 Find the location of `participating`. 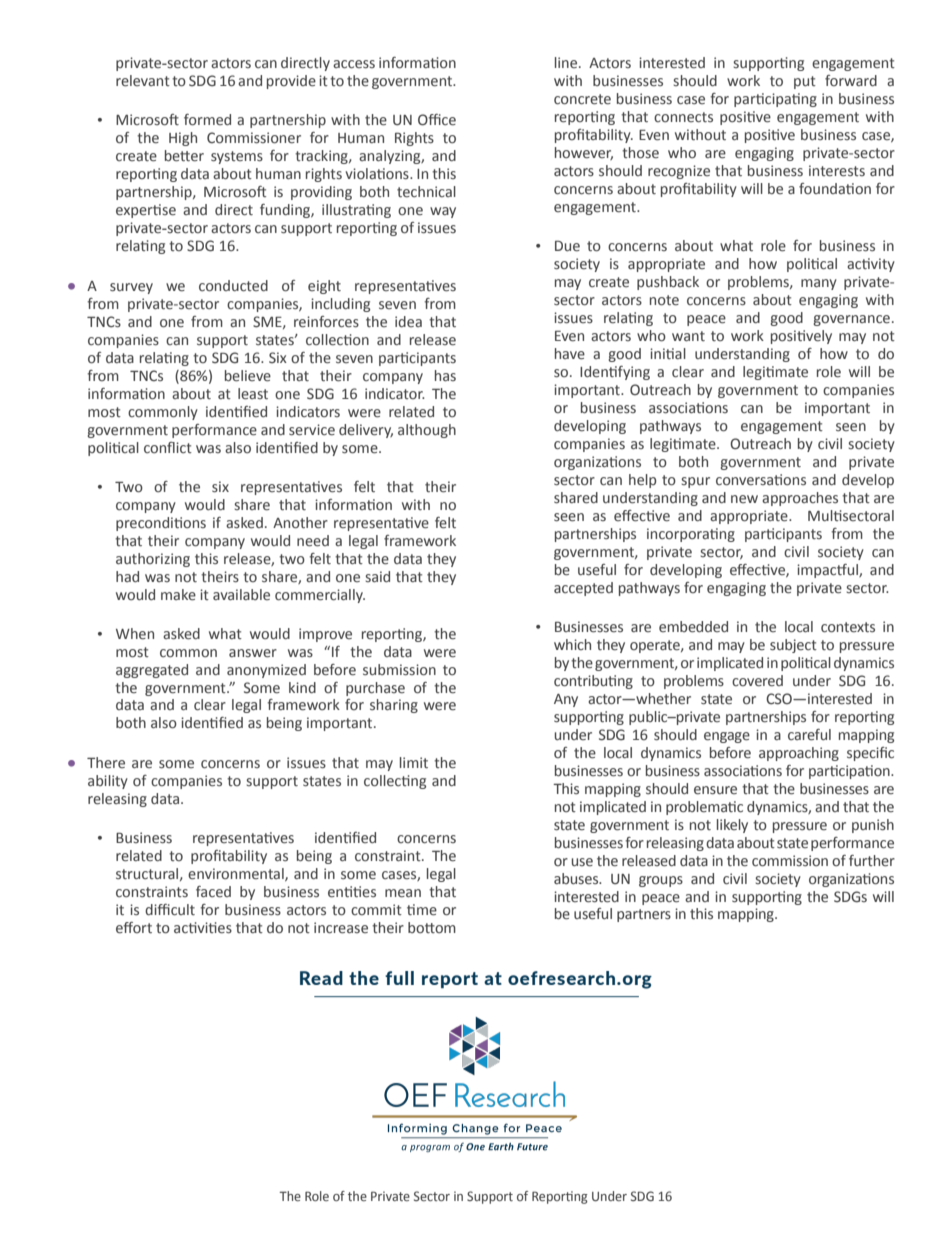

participating is located at coordinates (775, 100).
